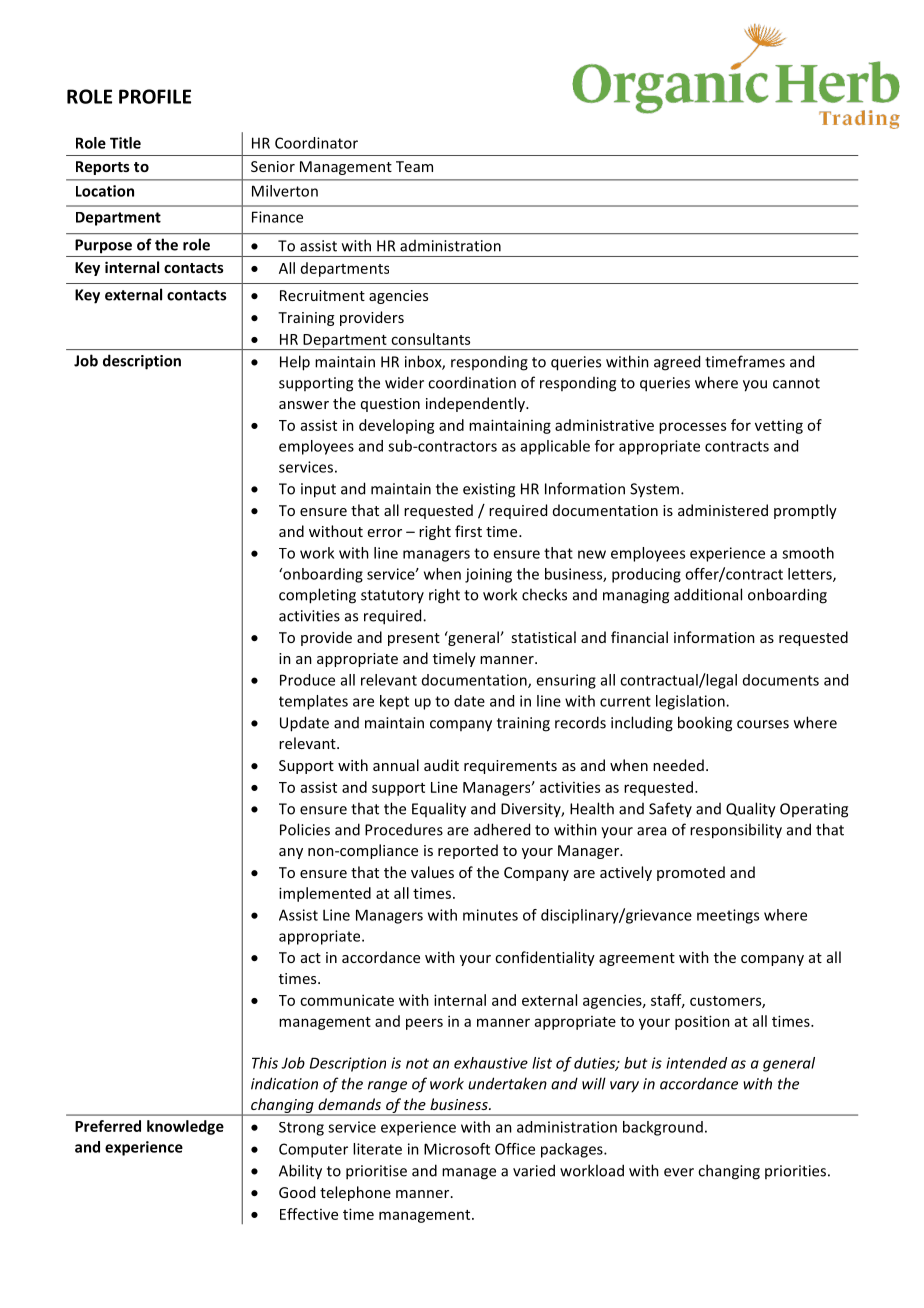 The height and width of the screenshot is (1308, 924). Describe the element at coordinates (677, 363) in the screenshot. I see `agreed` at that location.
